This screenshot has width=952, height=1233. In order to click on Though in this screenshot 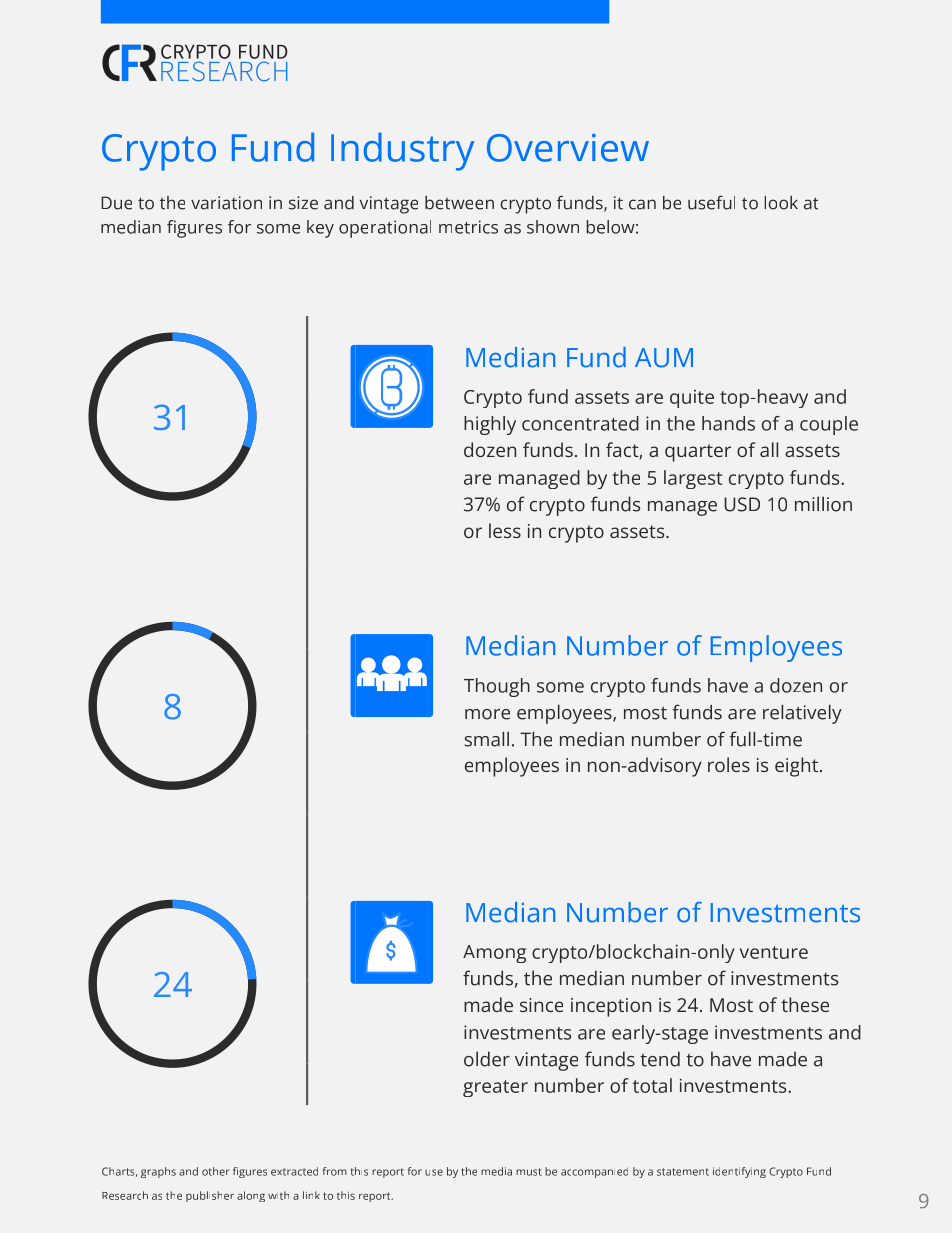, I will do `click(497, 687)`.
